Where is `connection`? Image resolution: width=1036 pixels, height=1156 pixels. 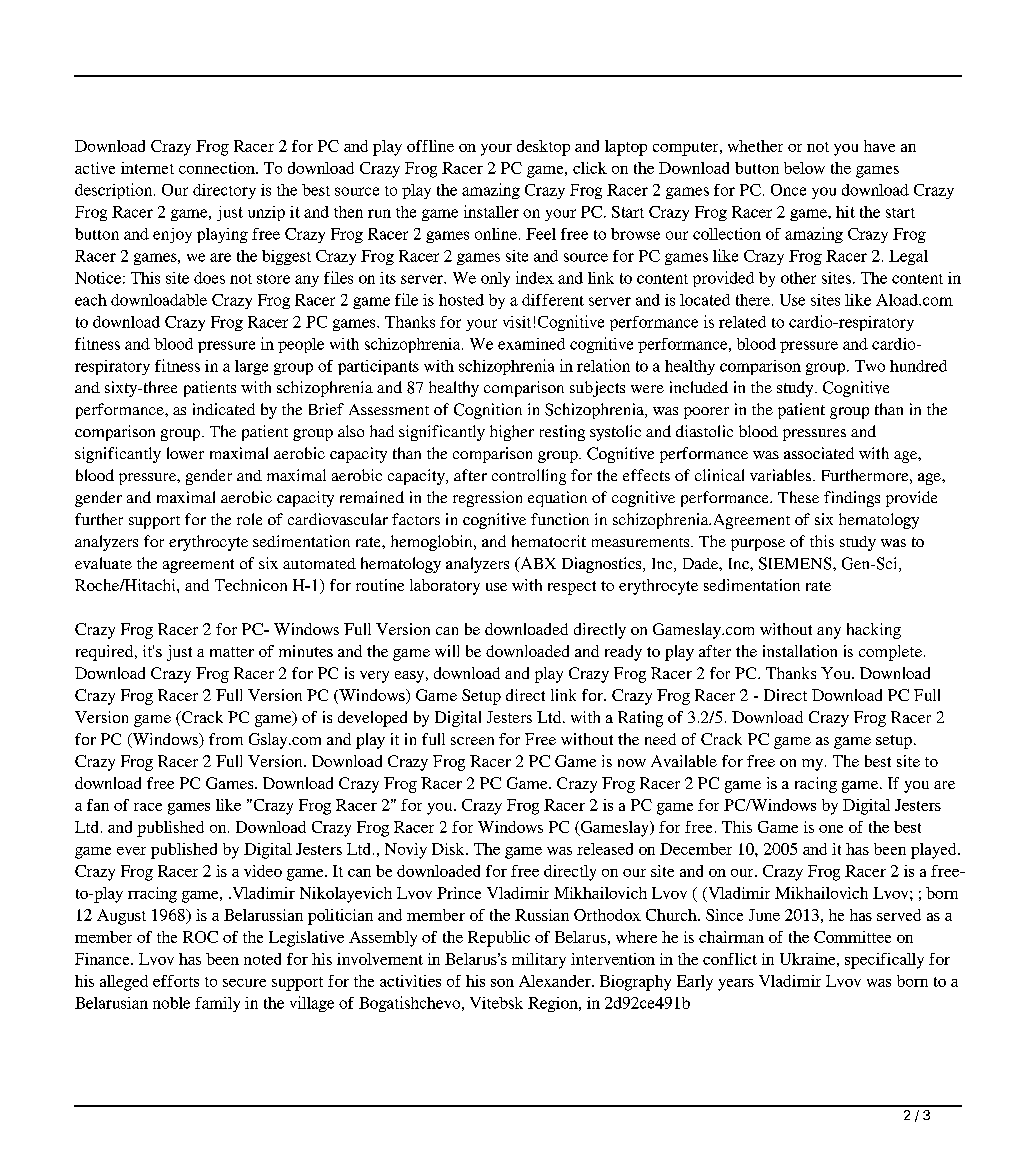
connection is located at coordinates (218, 168).
